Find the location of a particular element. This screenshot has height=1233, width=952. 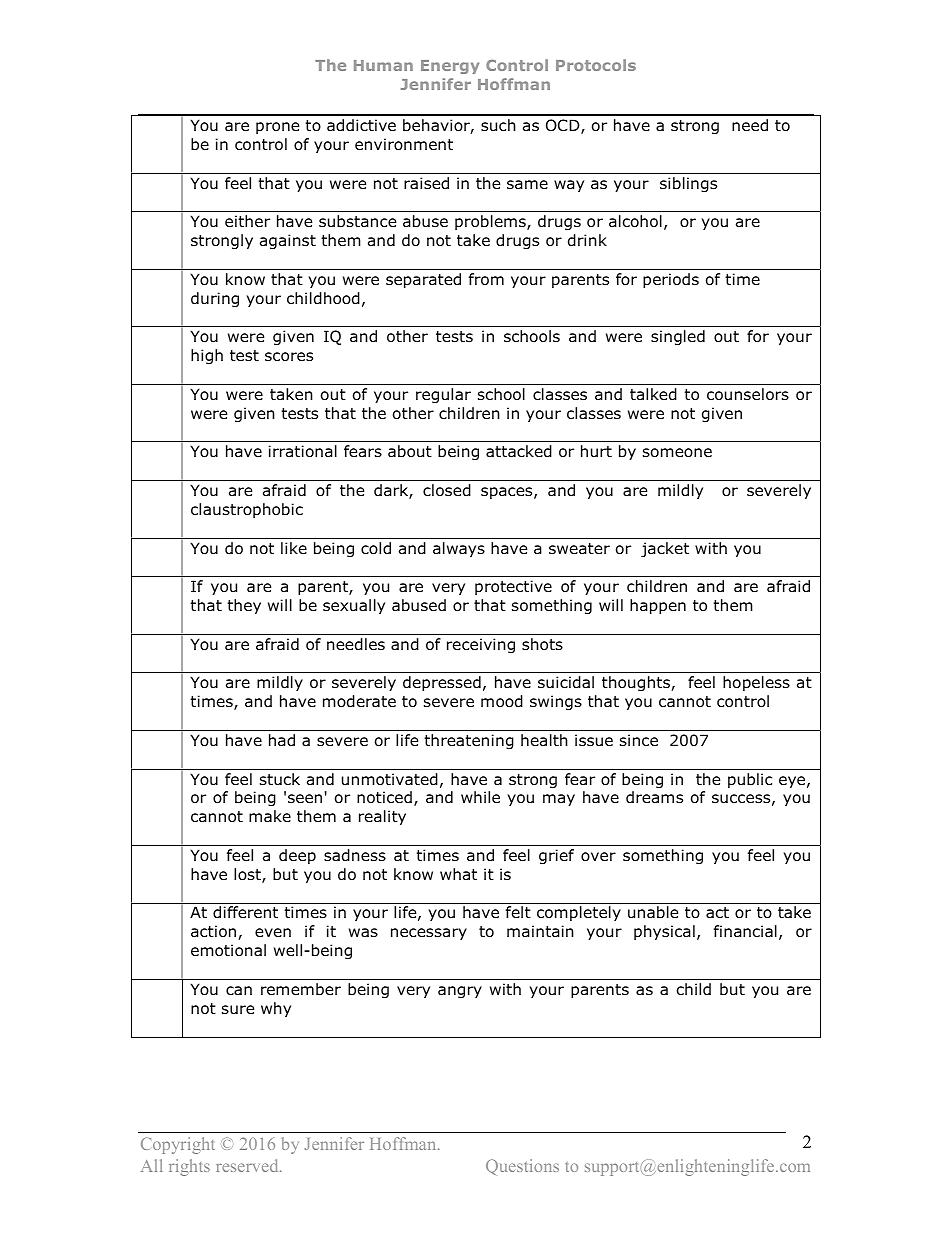

irrational is located at coordinates (303, 451).
